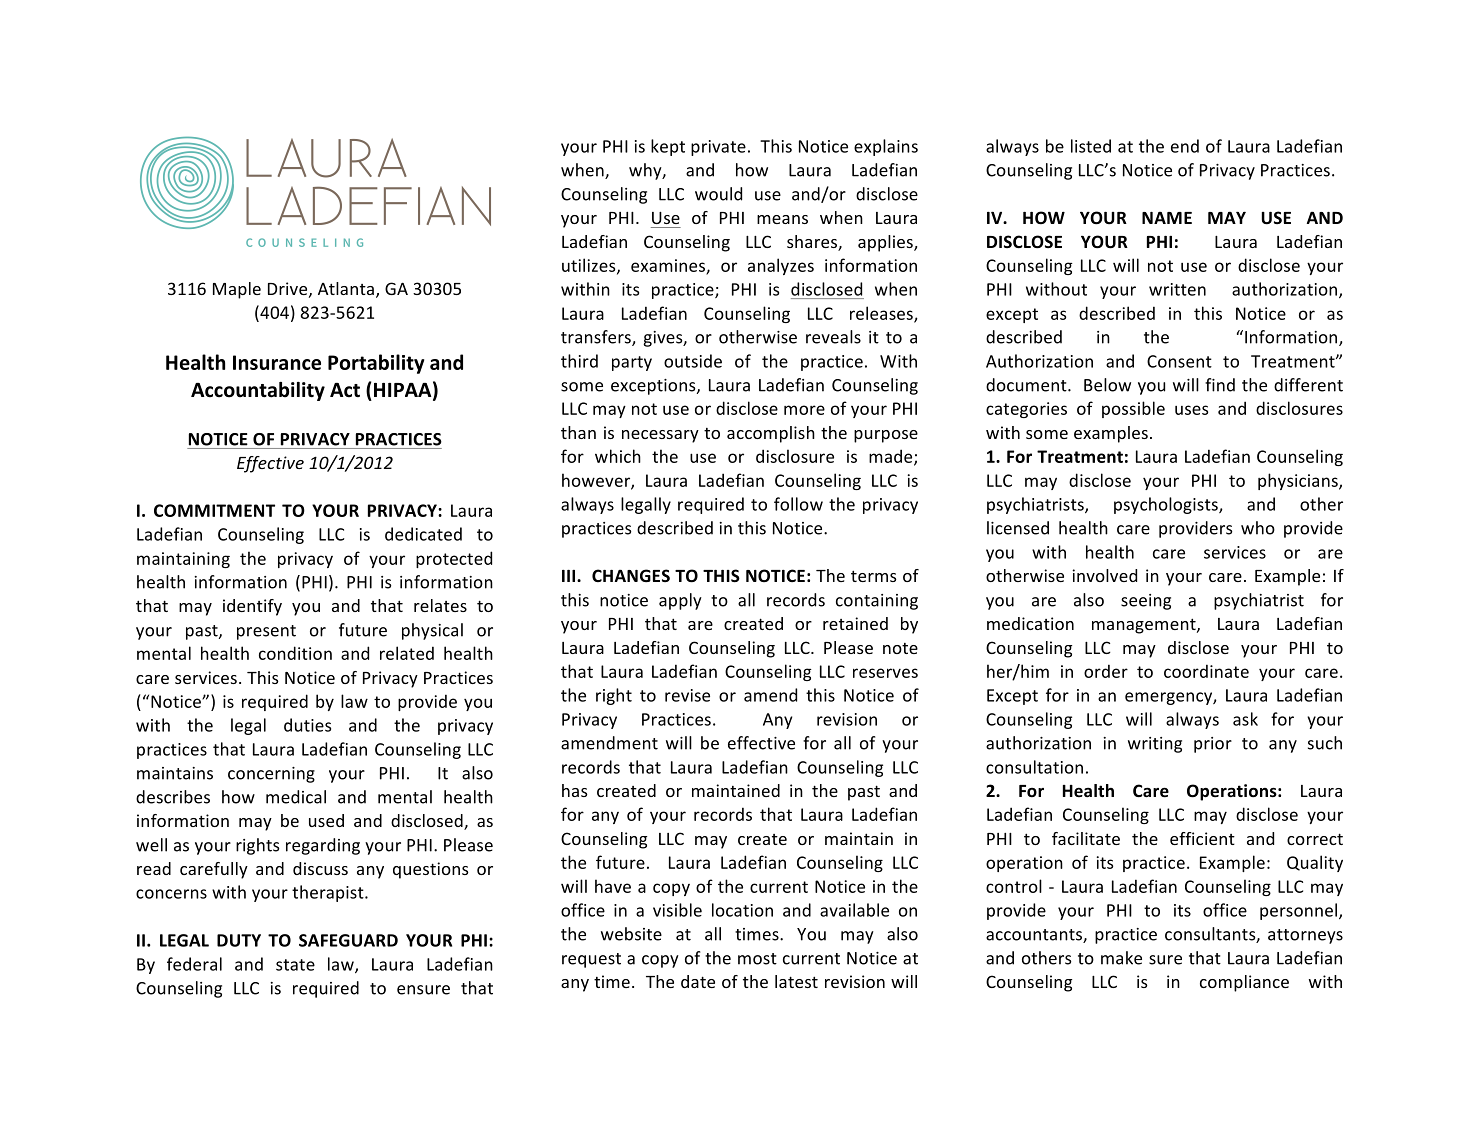 This page has height=1140, width=1476. I want to click on Consent, so click(1179, 361).
